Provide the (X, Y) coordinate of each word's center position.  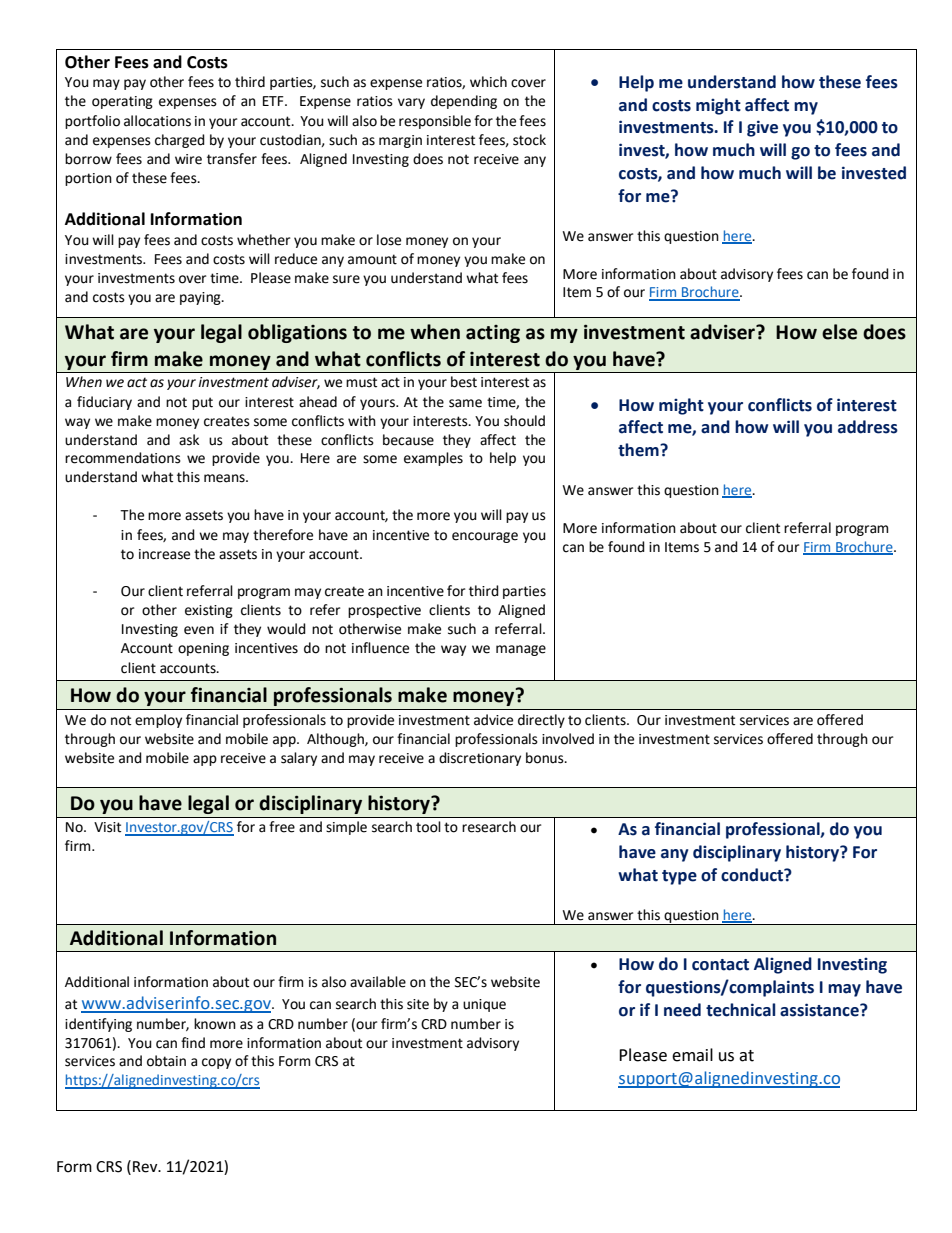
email (692, 1055)
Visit (107, 827)
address (868, 427)
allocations (157, 121)
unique (484, 1005)
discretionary (480, 759)
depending (464, 102)
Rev (146, 1167)
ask (189, 440)
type (679, 877)
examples (433, 459)
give (762, 128)
